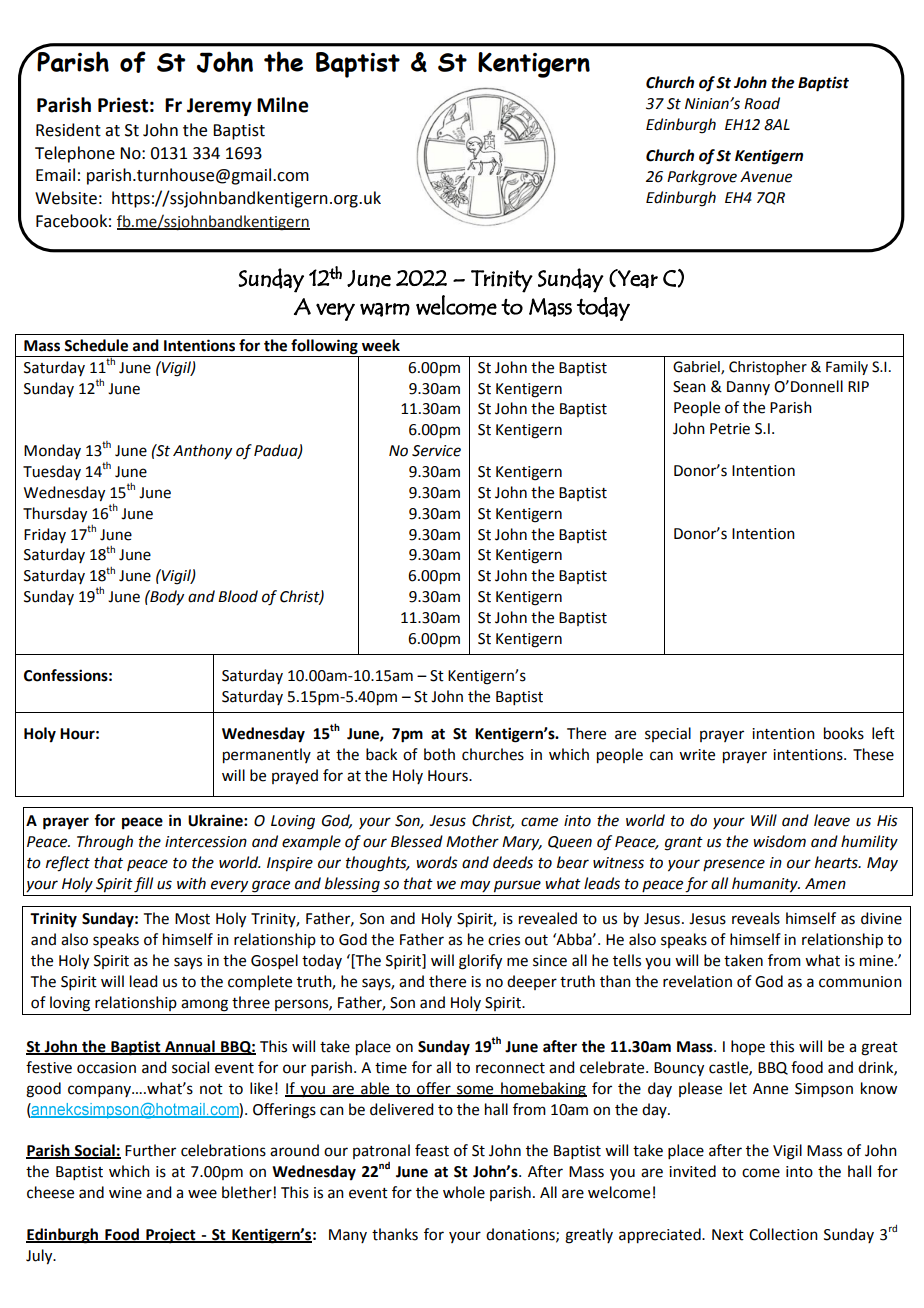  What do you see at coordinates (762, 103) in the document?
I see `Road` at bounding box center [762, 103].
